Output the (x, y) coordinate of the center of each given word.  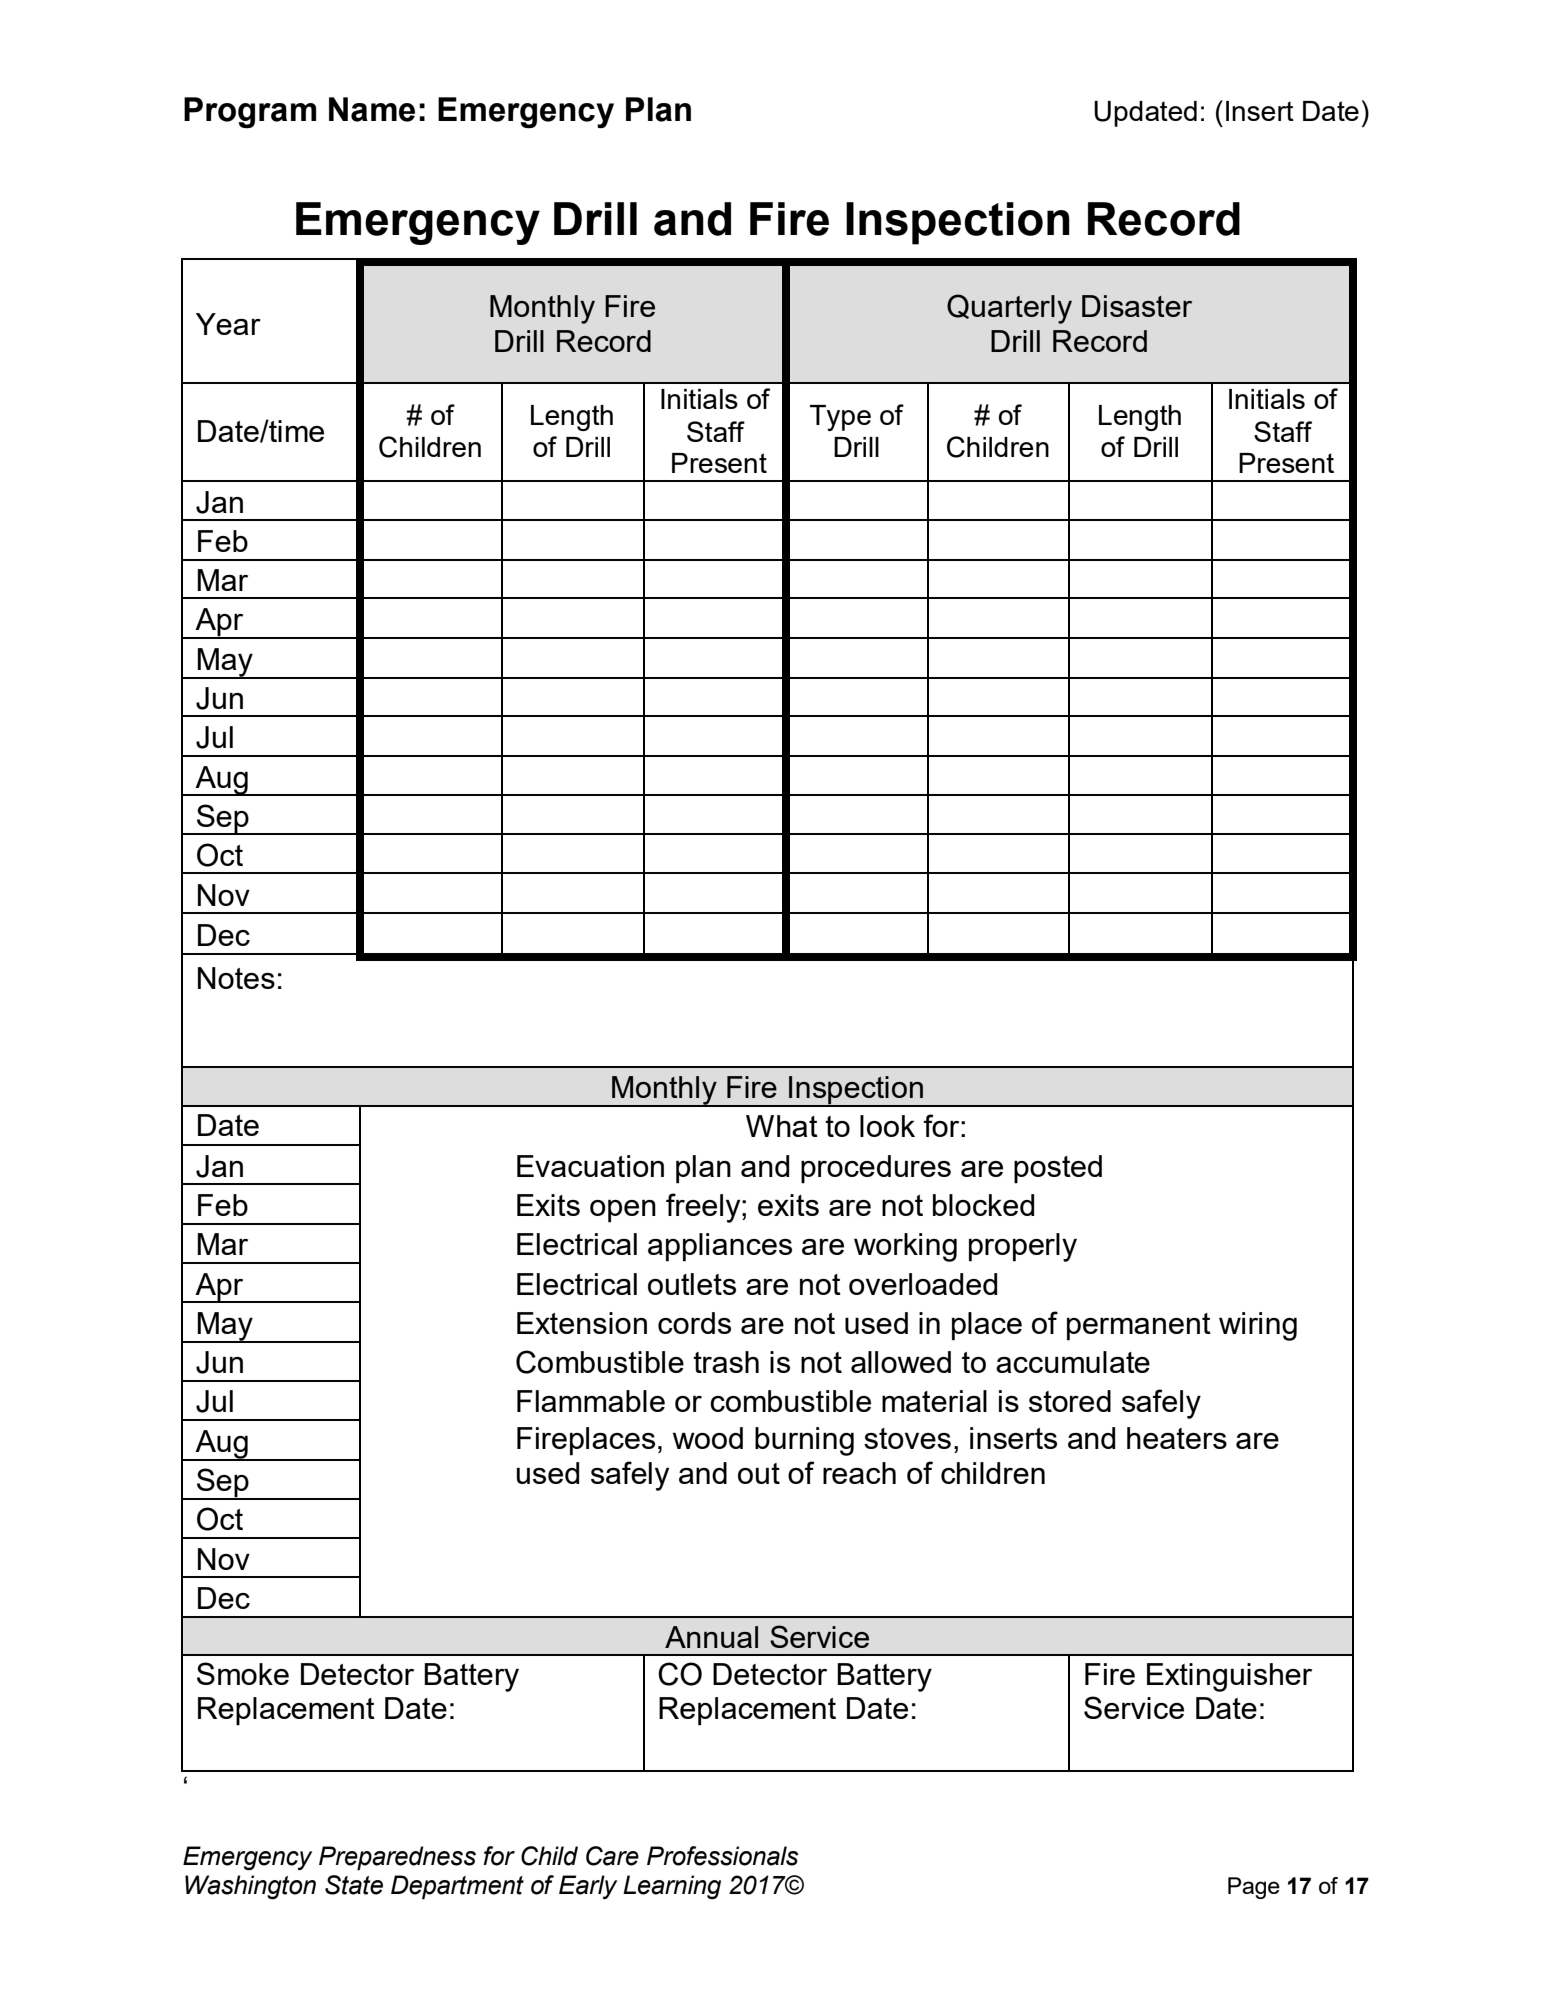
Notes (236, 978)
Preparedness (397, 1858)
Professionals (723, 1856)
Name (372, 109)
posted (1058, 1169)
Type (840, 418)
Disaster (1137, 306)
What (782, 1126)
